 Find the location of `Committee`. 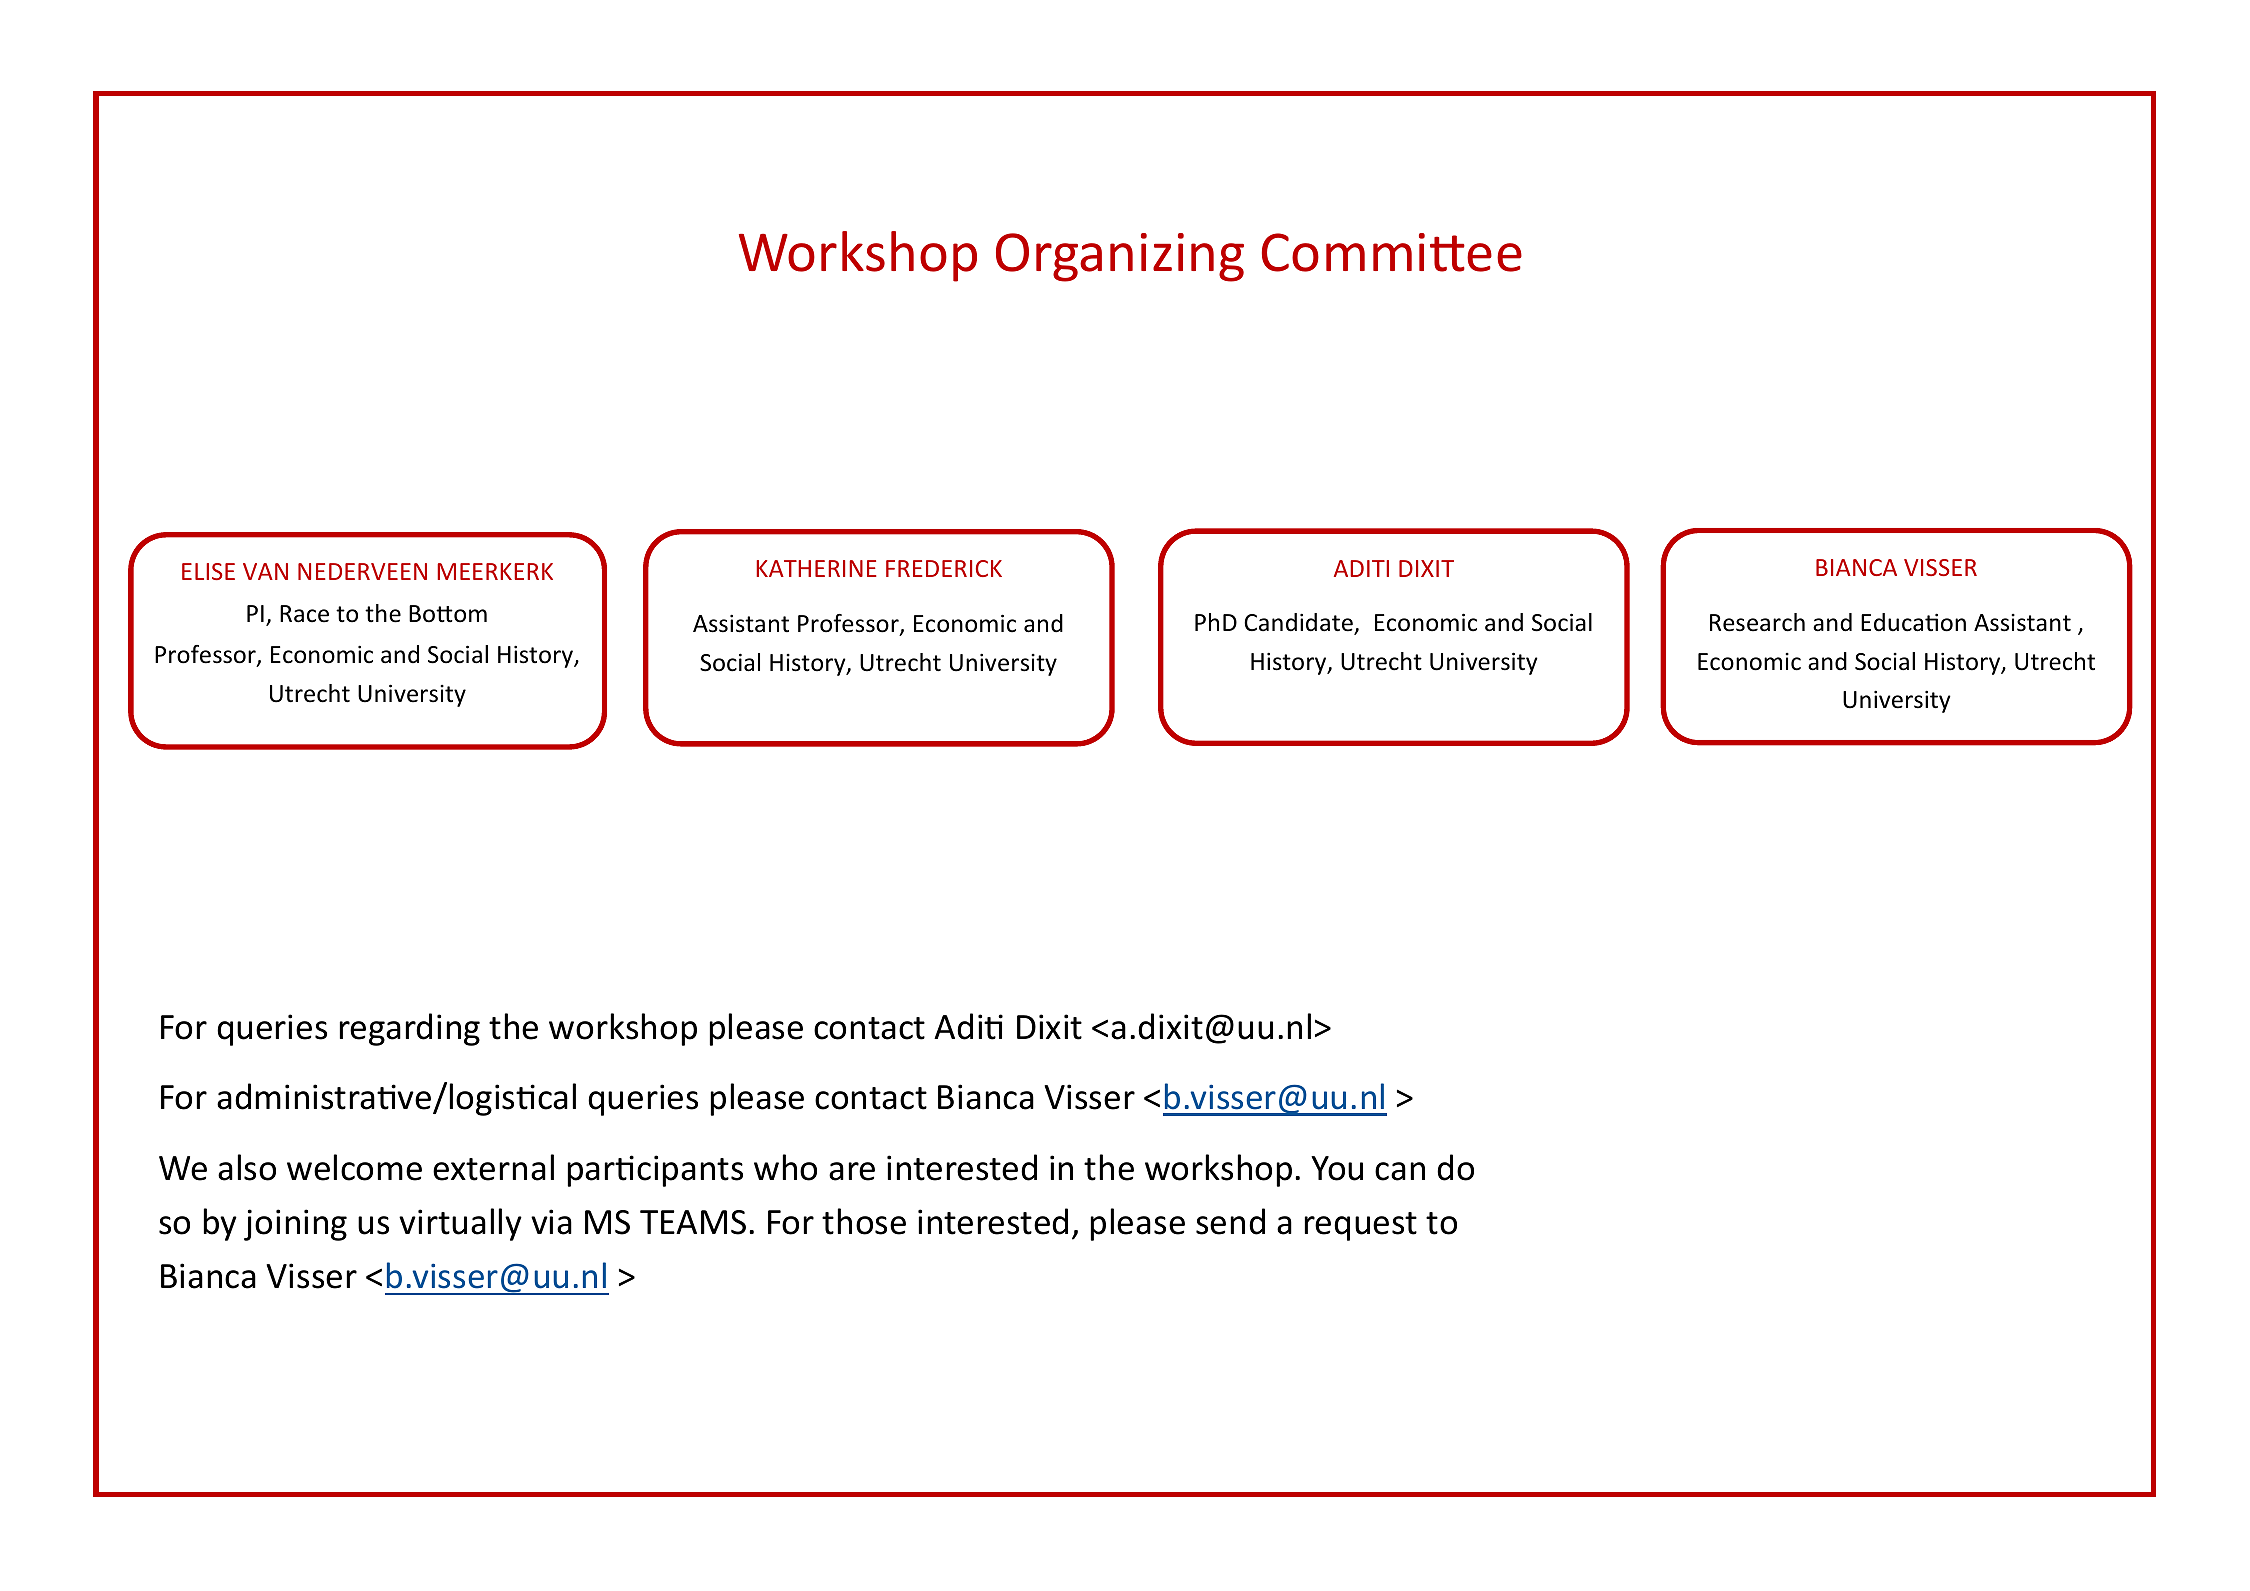

Committee is located at coordinates (1392, 252).
